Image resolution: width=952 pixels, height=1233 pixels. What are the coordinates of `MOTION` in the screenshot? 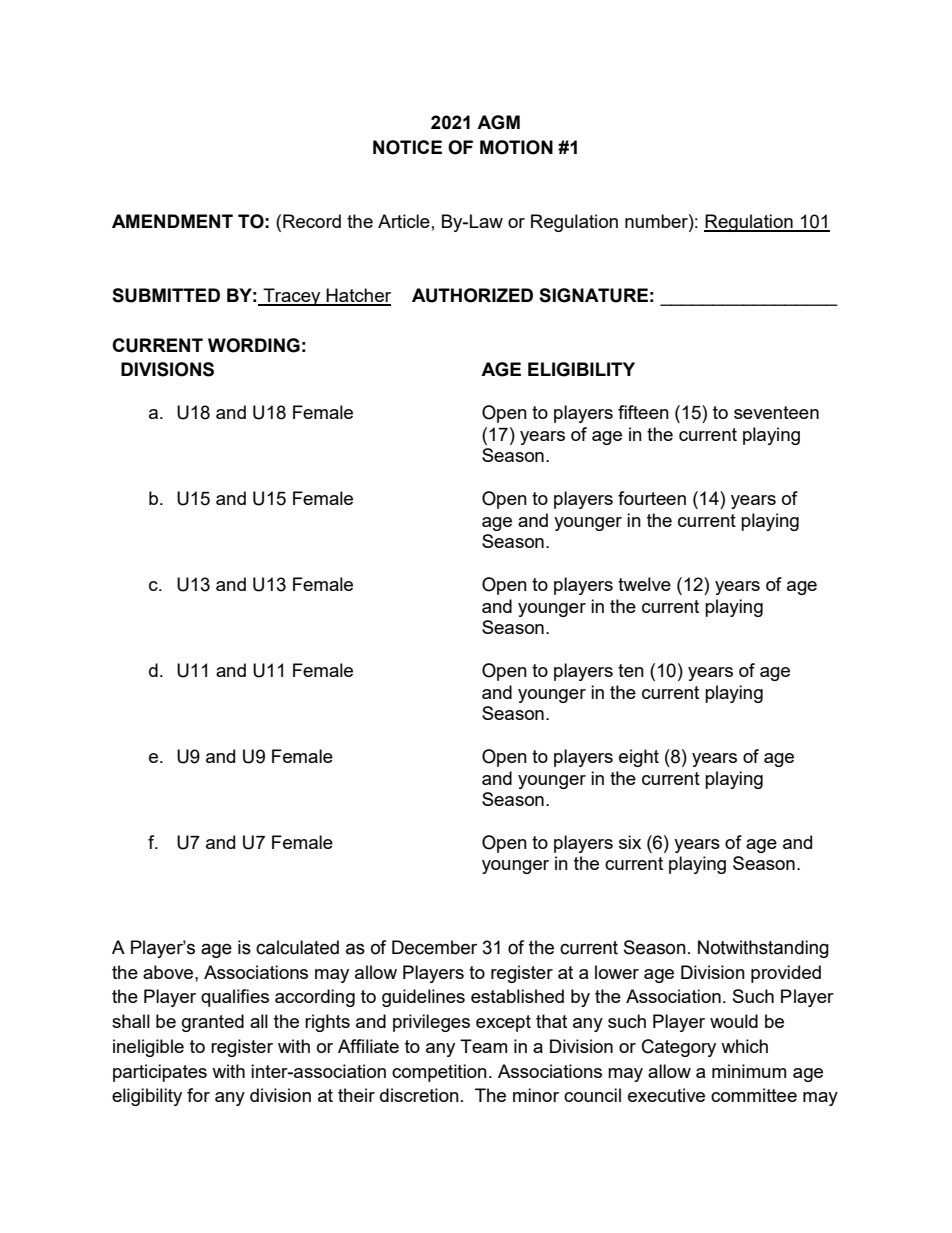 It's located at (516, 147).
